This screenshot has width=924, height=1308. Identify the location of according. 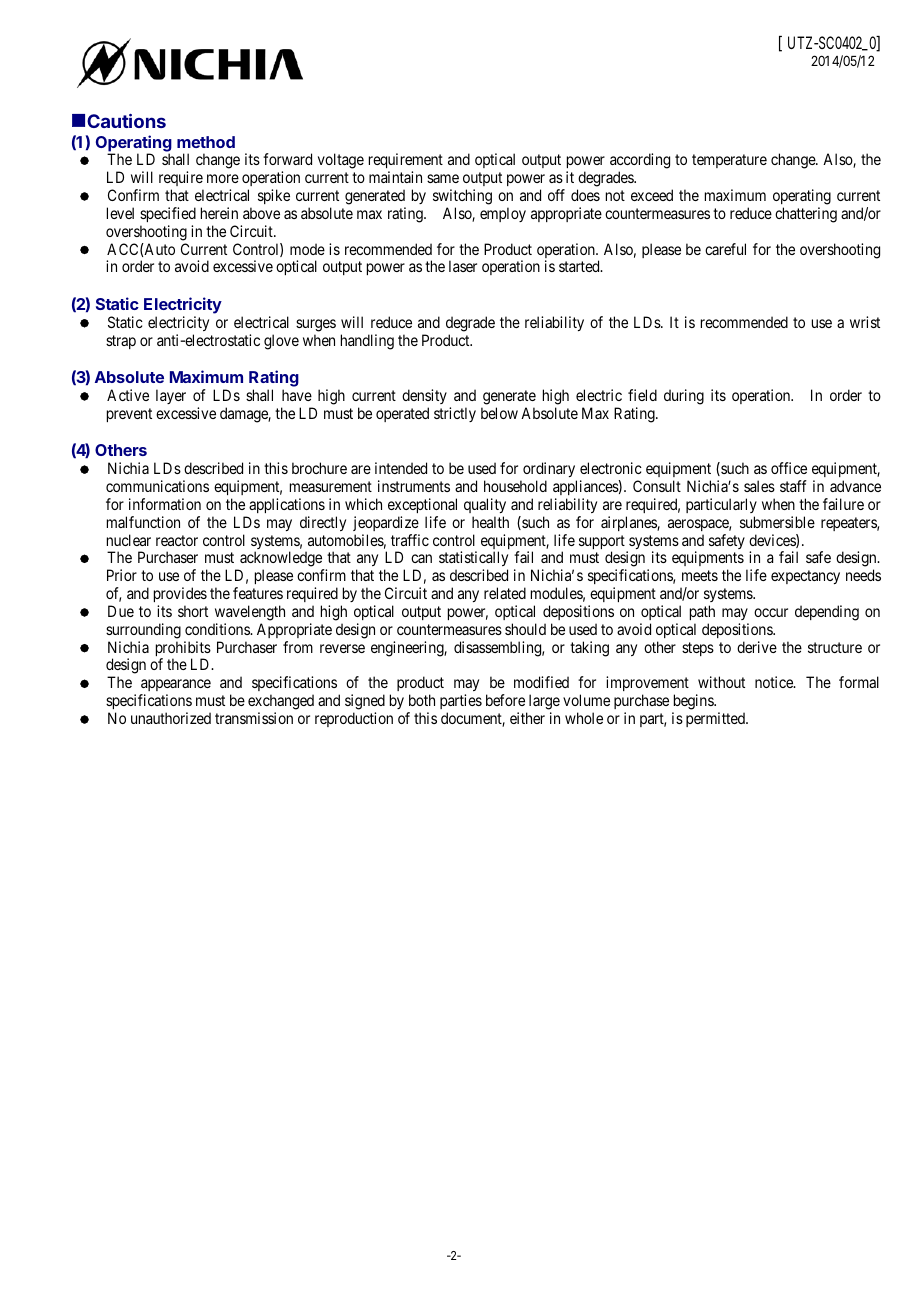
(640, 162).
